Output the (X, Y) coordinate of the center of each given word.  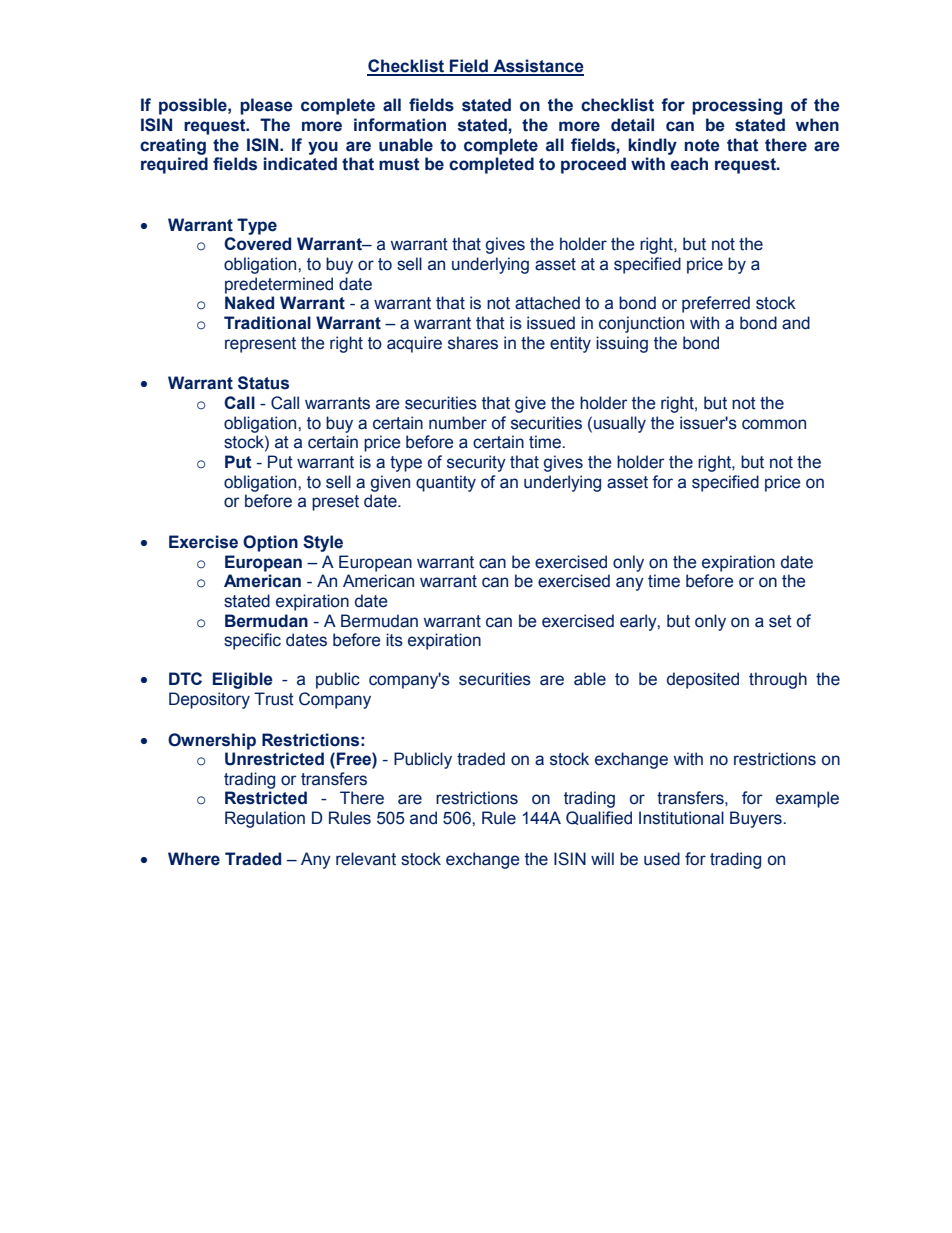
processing (737, 106)
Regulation (265, 819)
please (266, 106)
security (476, 463)
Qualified (599, 818)
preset (335, 503)
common (774, 424)
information (400, 125)
